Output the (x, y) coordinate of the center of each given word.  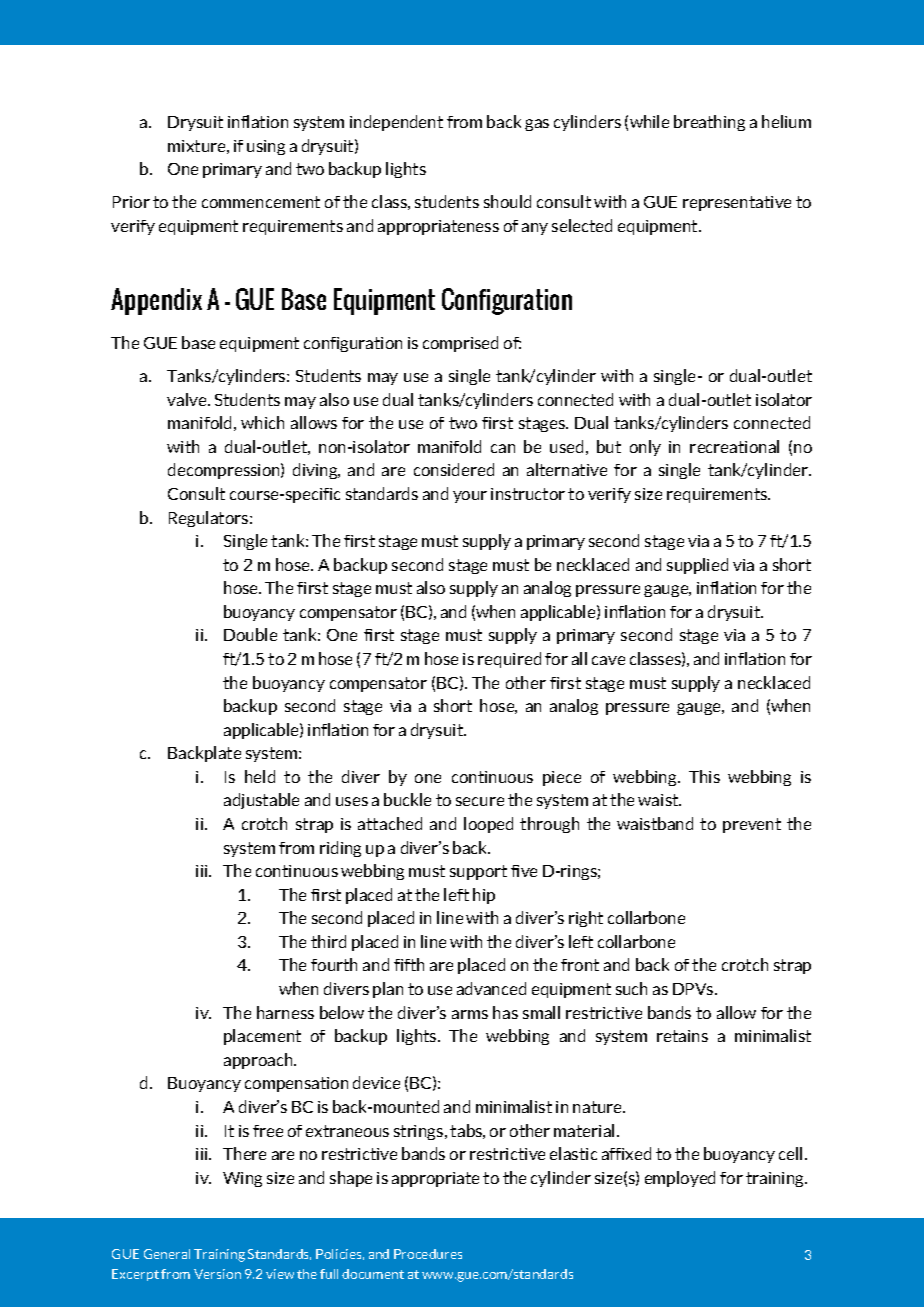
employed (680, 1179)
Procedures (428, 1254)
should (507, 201)
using (266, 147)
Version (217, 1274)
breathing (709, 123)
